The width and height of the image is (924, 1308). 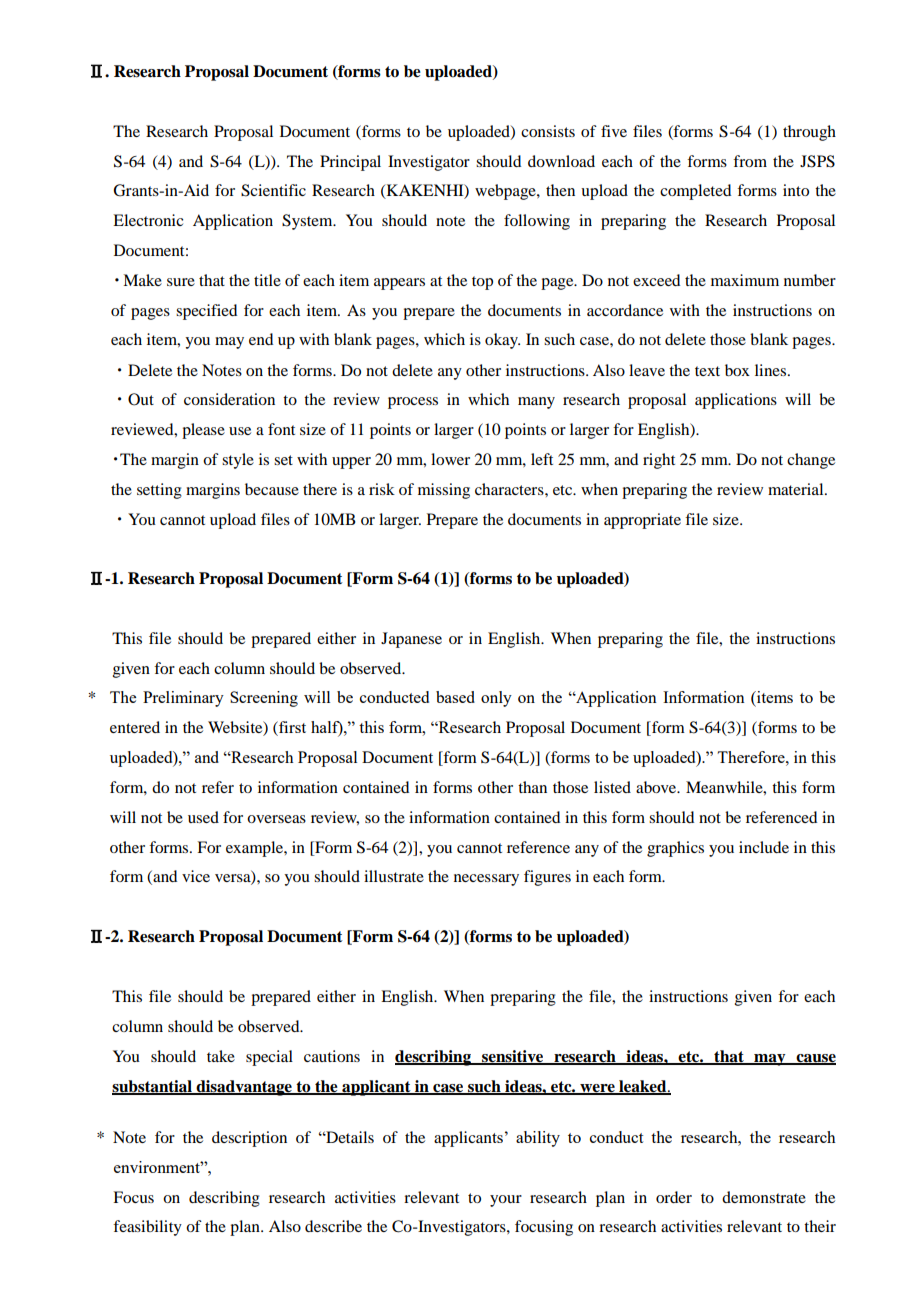 What do you see at coordinates (657, 787) in the image?
I see `above` at bounding box center [657, 787].
